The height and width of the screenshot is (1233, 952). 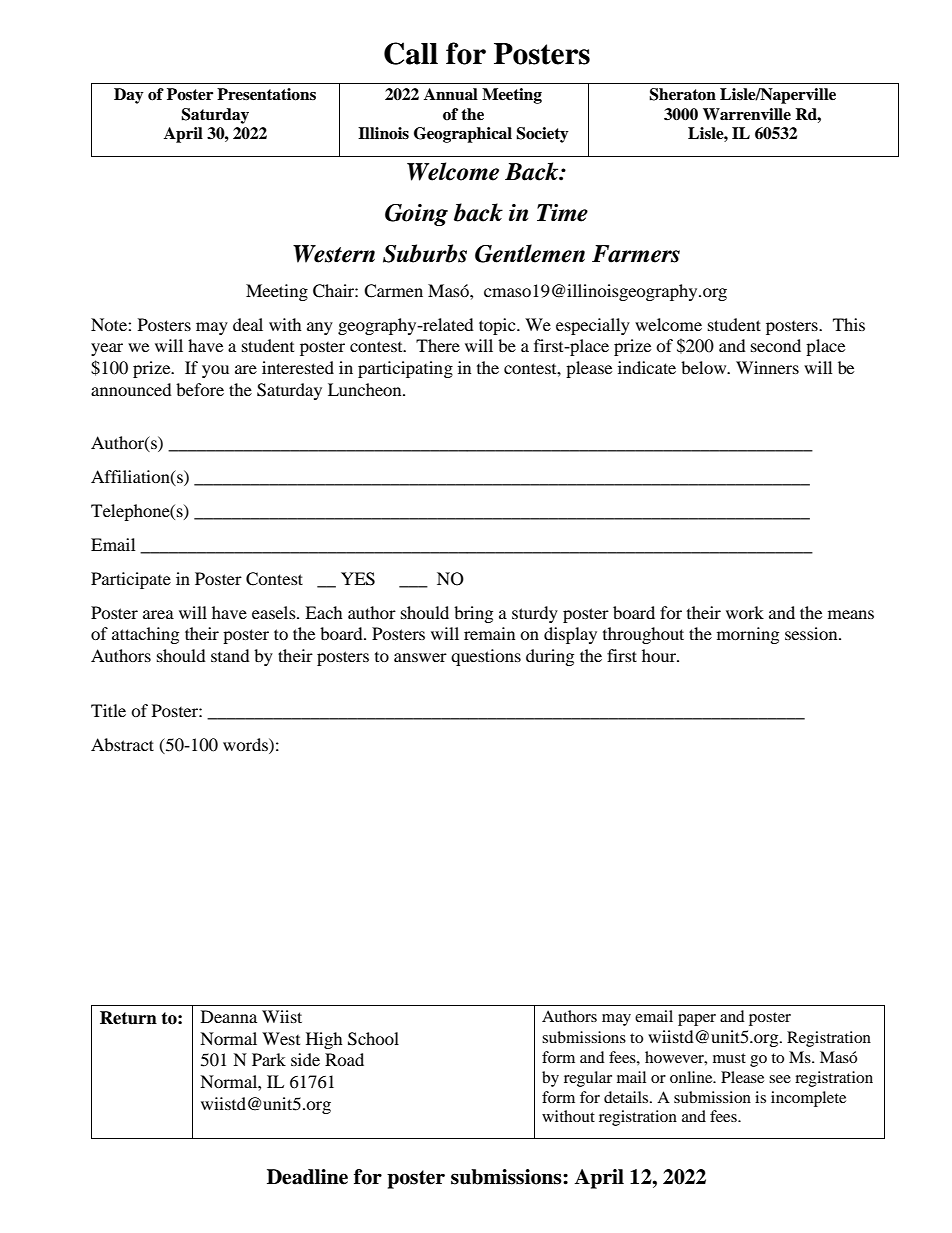 I want to click on Annual, so click(x=451, y=94).
